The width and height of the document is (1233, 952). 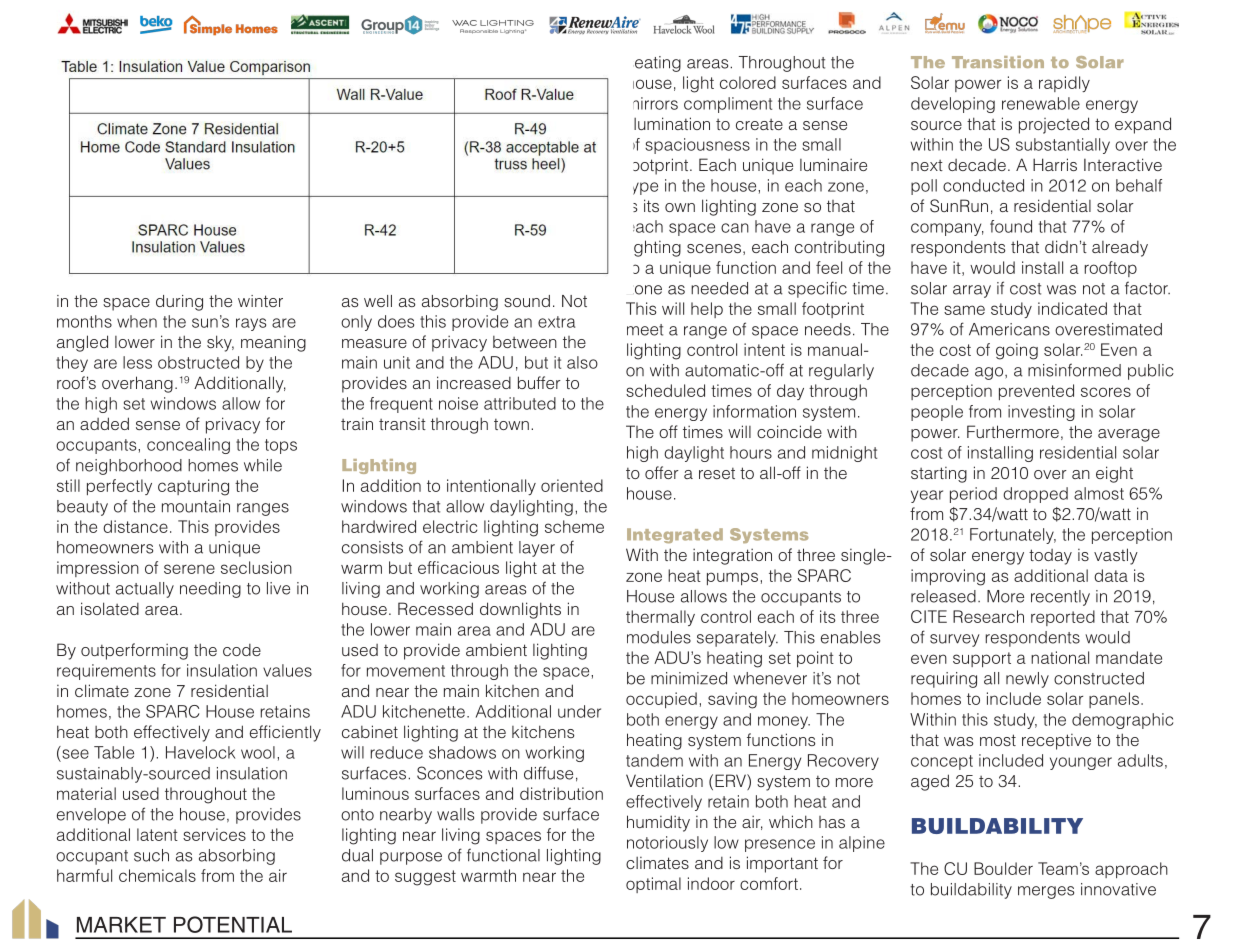 What do you see at coordinates (1046, 892) in the document?
I see `merges` at bounding box center [1046, 892].
